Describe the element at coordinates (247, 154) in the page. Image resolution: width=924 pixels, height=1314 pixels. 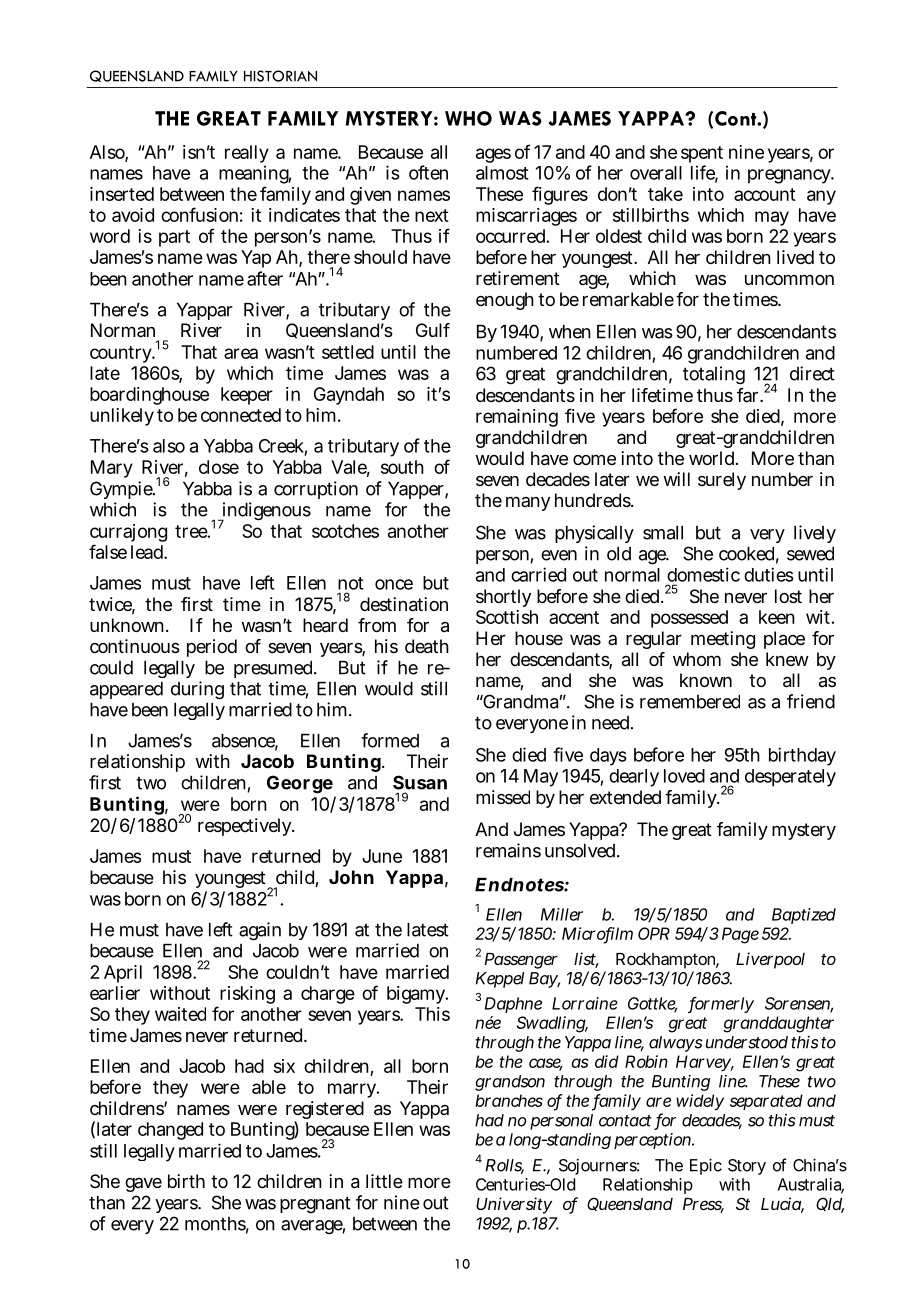
I see `really` at that location.
